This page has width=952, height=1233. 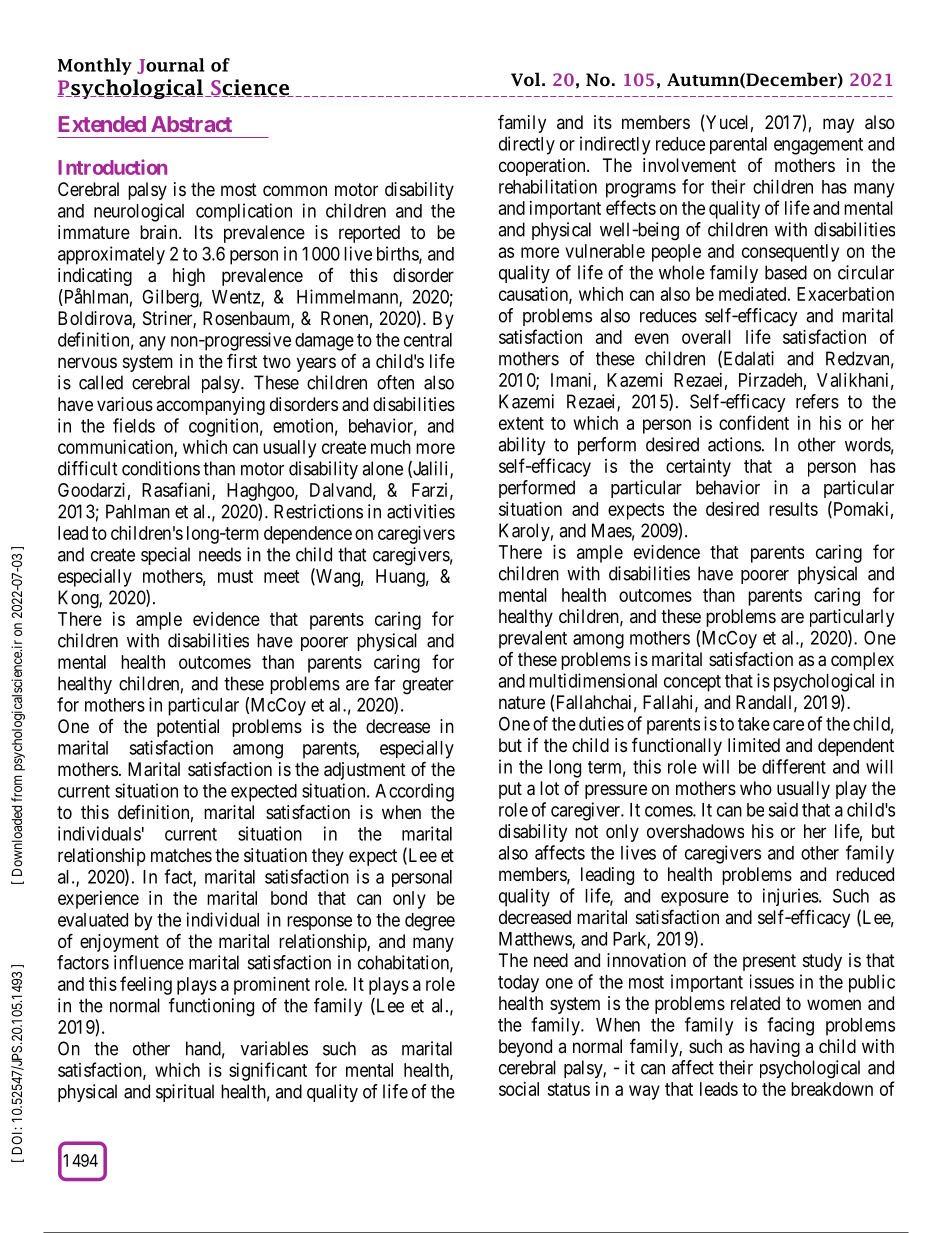 I want to click on put, so click(x=510, y=790).
